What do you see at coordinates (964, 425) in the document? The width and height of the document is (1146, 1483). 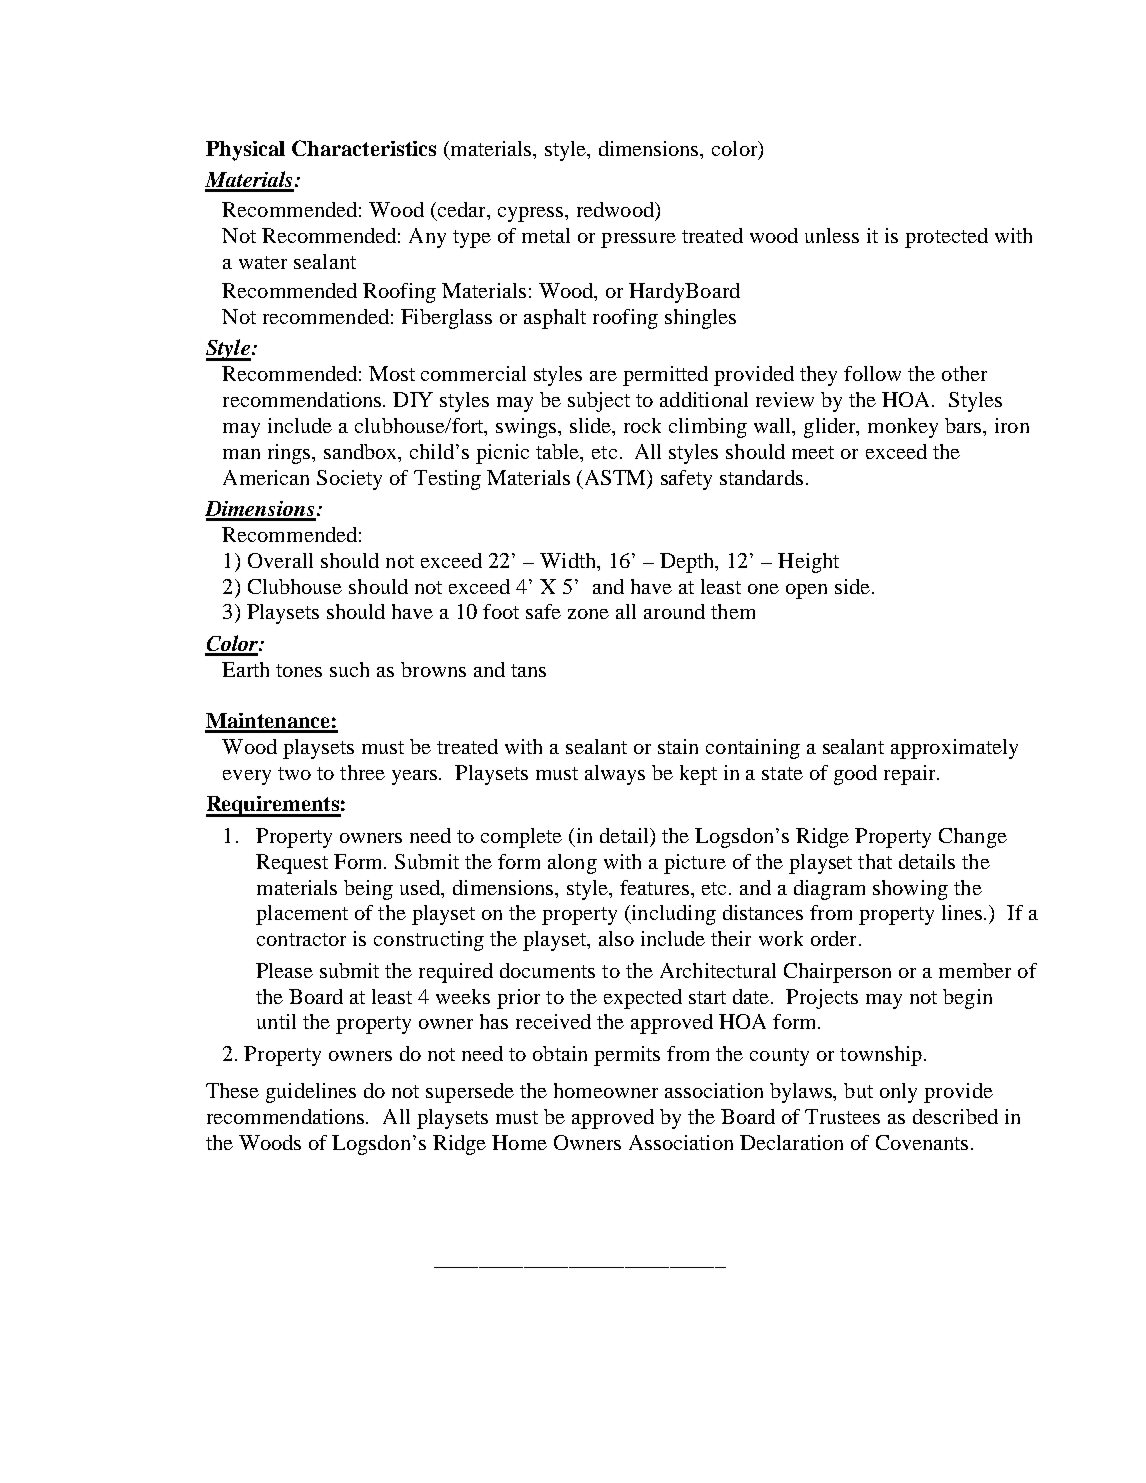 I see `bars` at bounding box center [964, 425].
